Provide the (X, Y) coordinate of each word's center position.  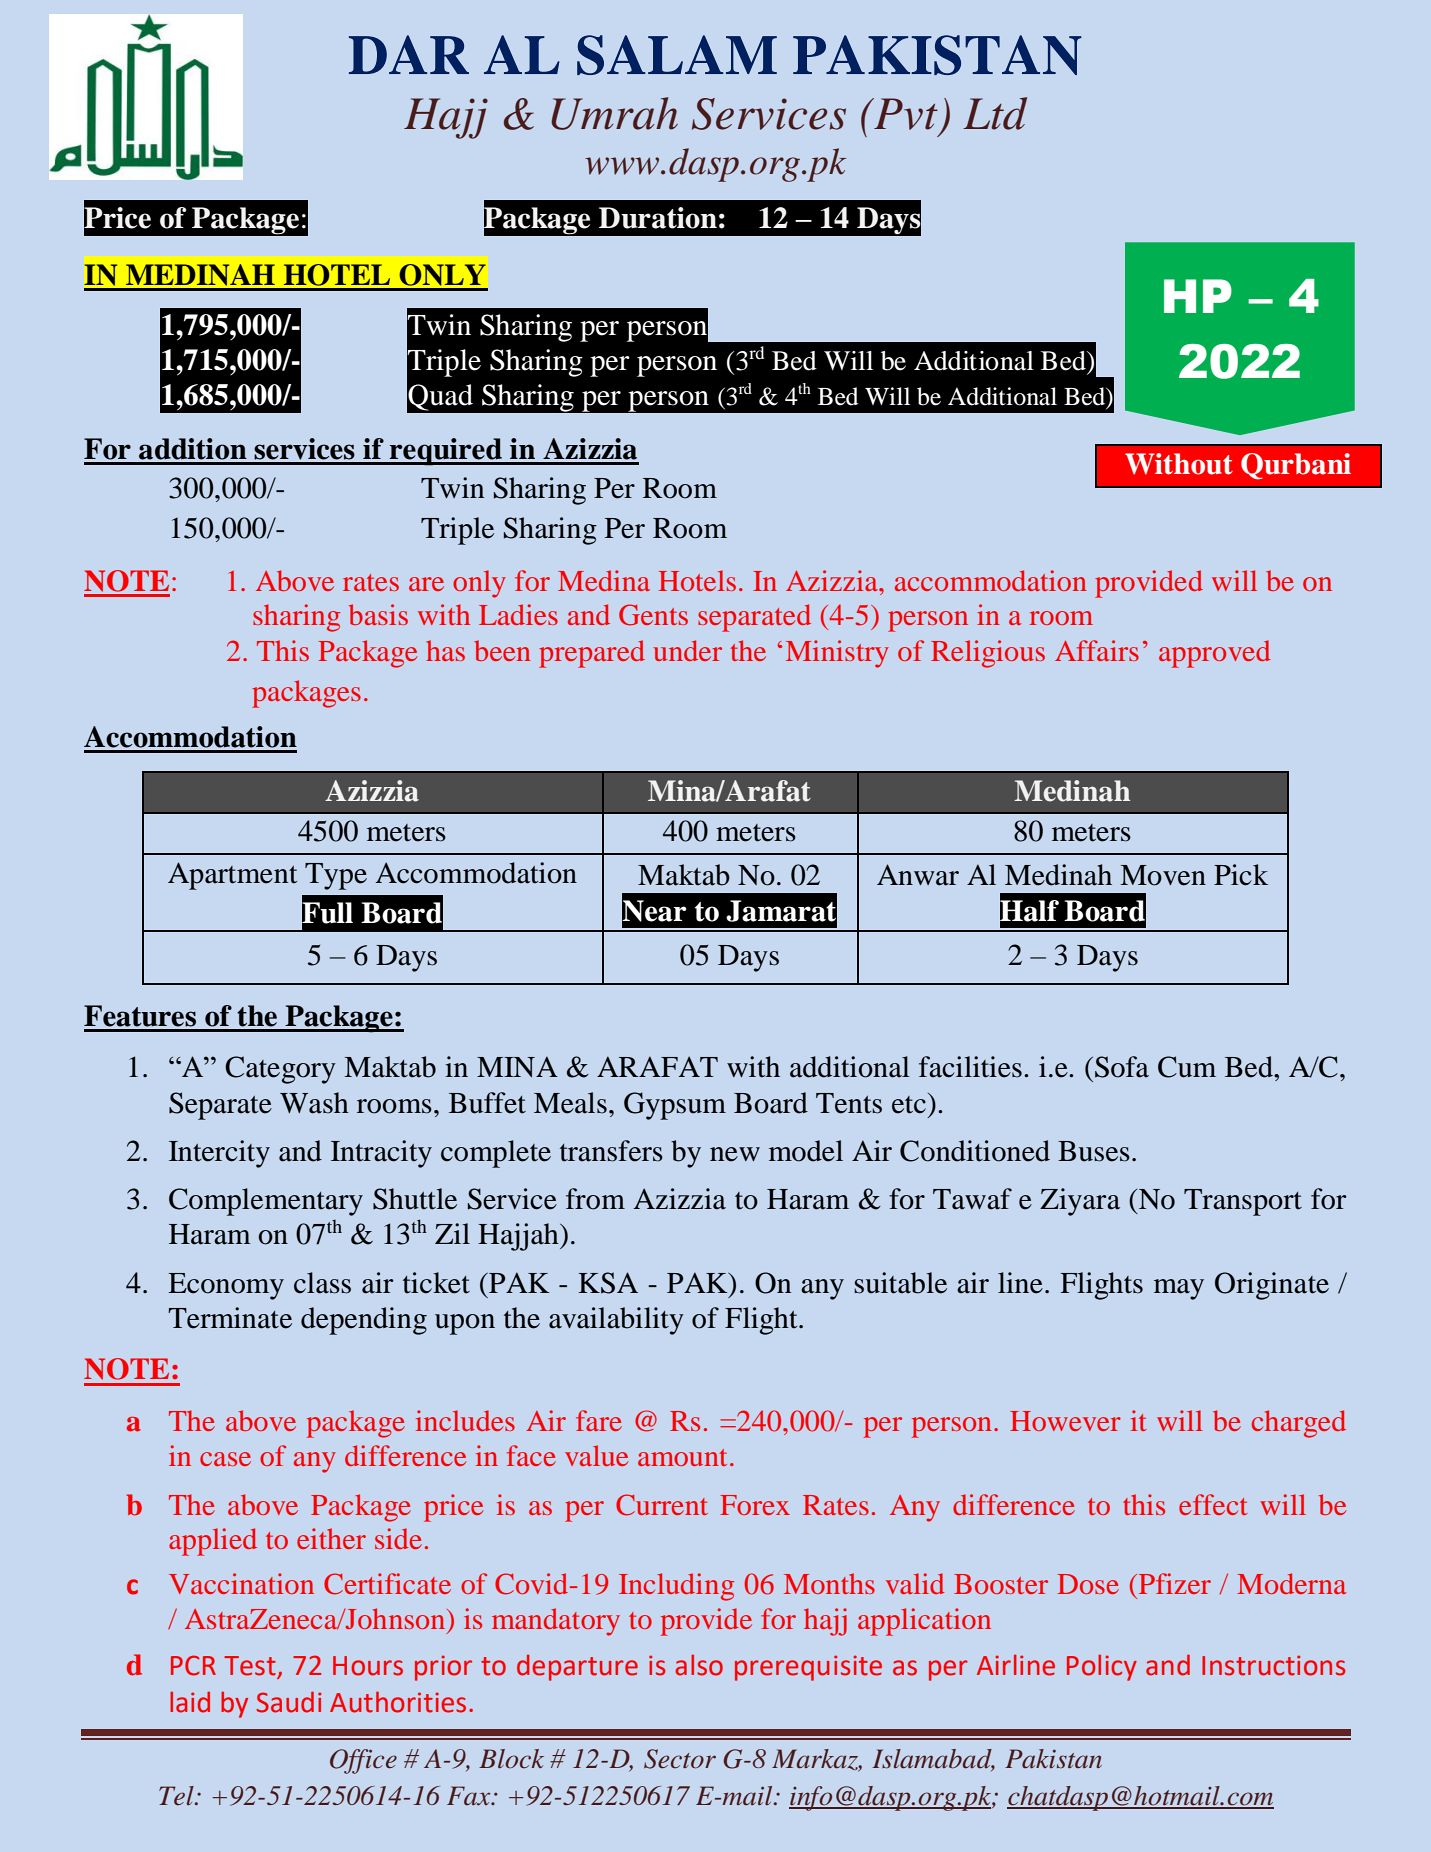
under (687, 650)
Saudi (289, 1702)
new (735, 1154)
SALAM (677, 55)
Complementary (266, 1202)
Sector (680, 1759)
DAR (409, 54)
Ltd (995, 113)
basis (378, 614)
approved (1215, 654)
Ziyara (1080, 1202)
